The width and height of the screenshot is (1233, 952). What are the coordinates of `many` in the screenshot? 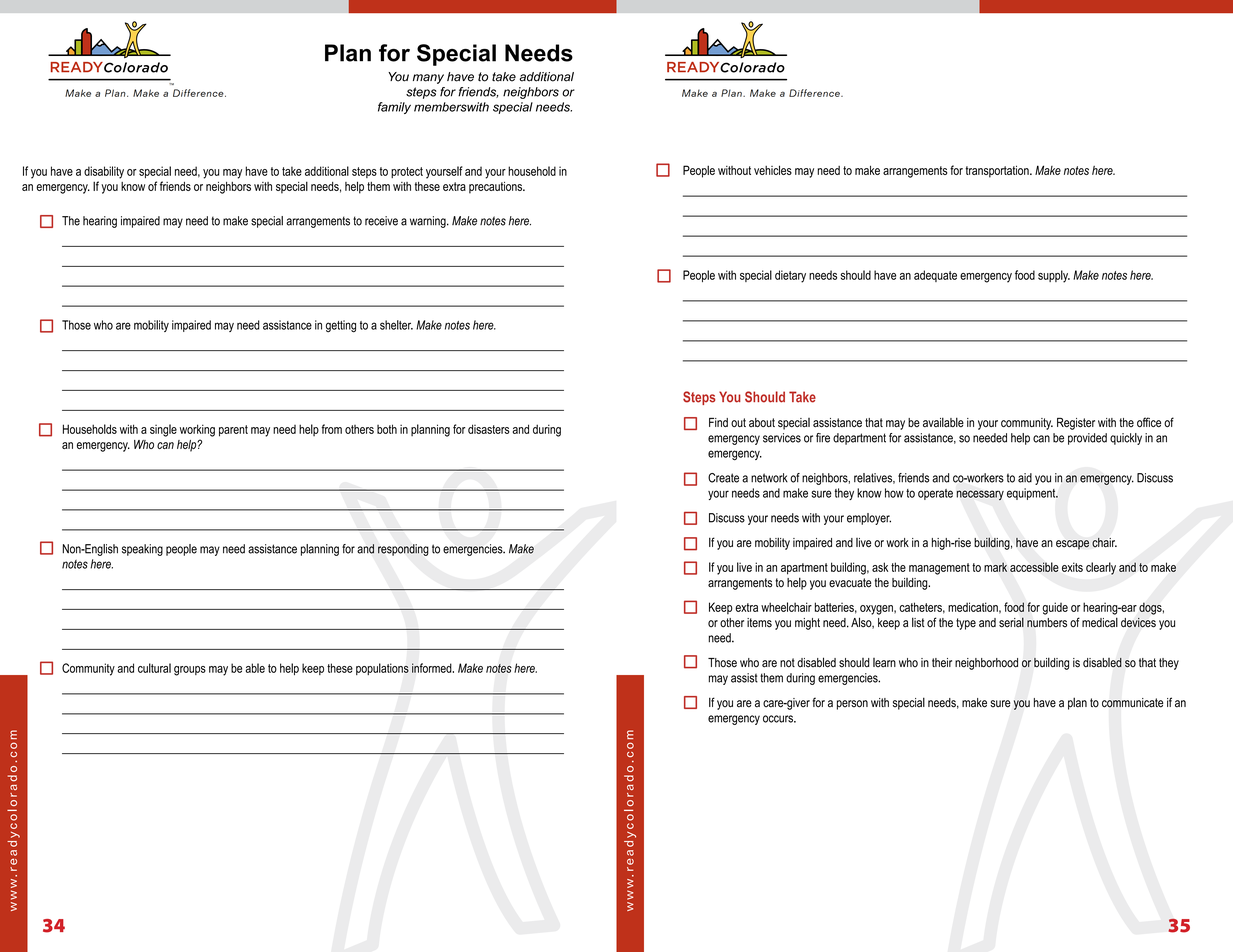 It's located at (428, 79).
